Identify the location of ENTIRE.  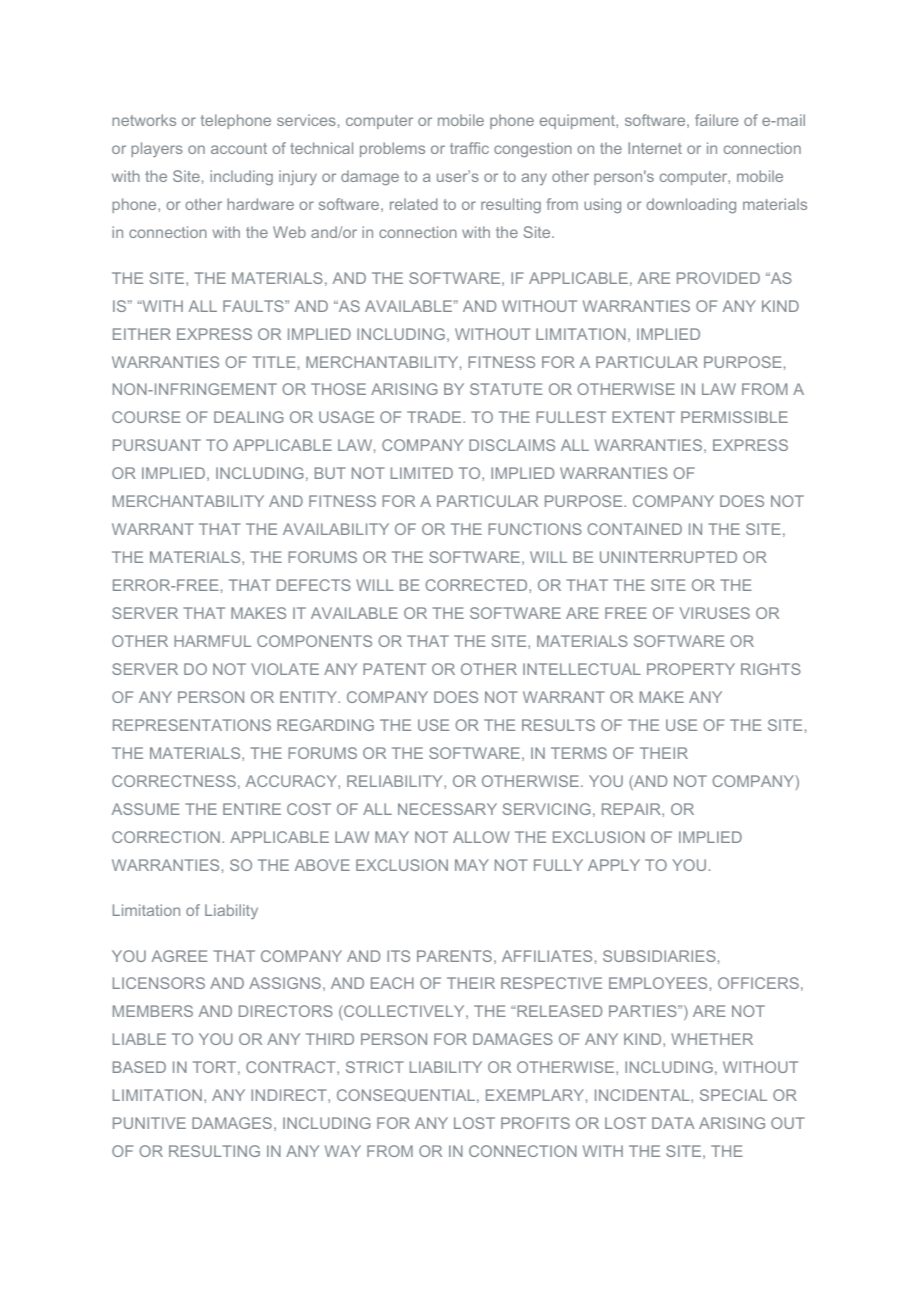
(252, 809).
